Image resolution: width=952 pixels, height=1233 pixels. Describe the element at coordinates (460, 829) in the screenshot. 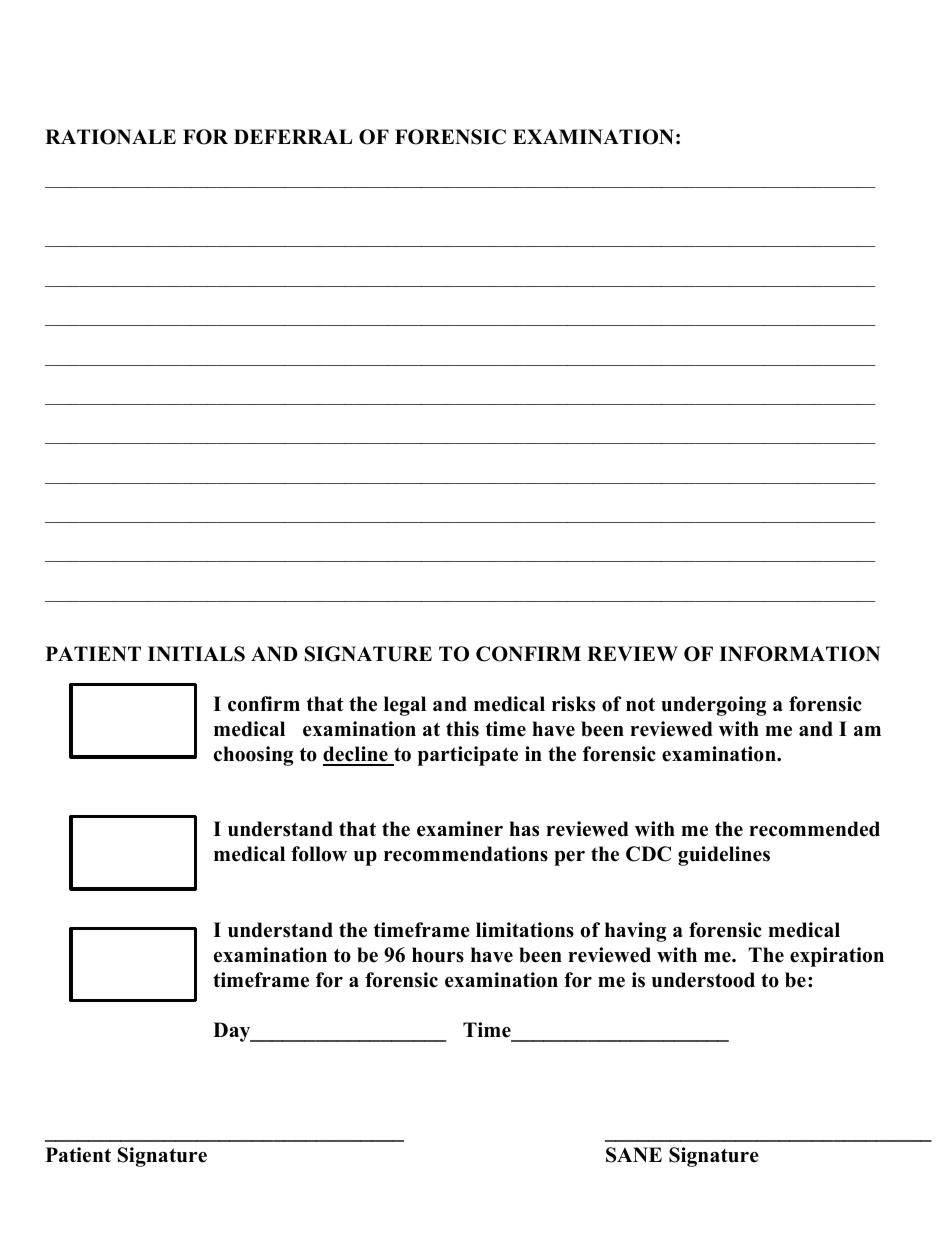

I see `examiner` at that location.
